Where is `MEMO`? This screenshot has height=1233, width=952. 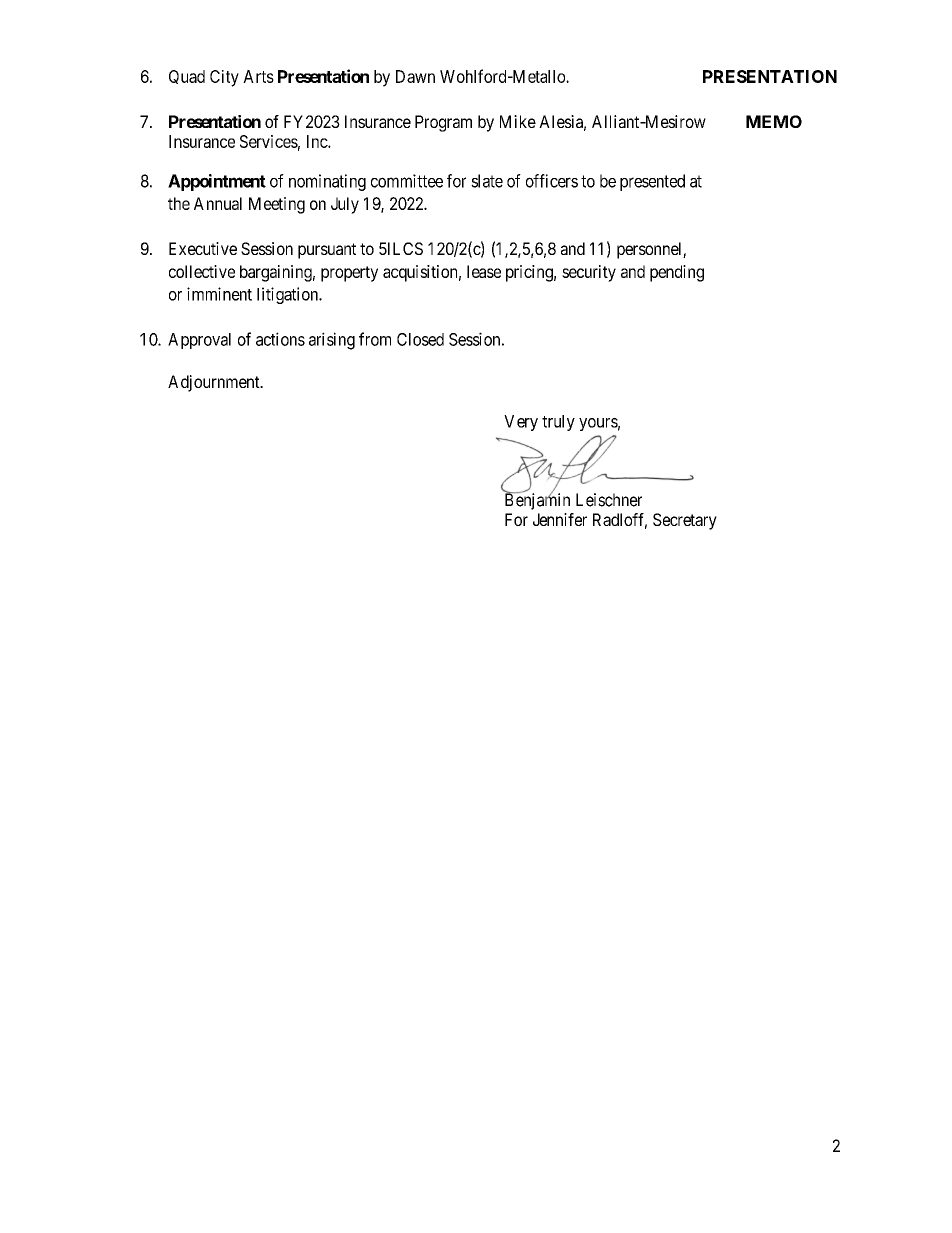 MEMO is located at coordinates (774, 121).
